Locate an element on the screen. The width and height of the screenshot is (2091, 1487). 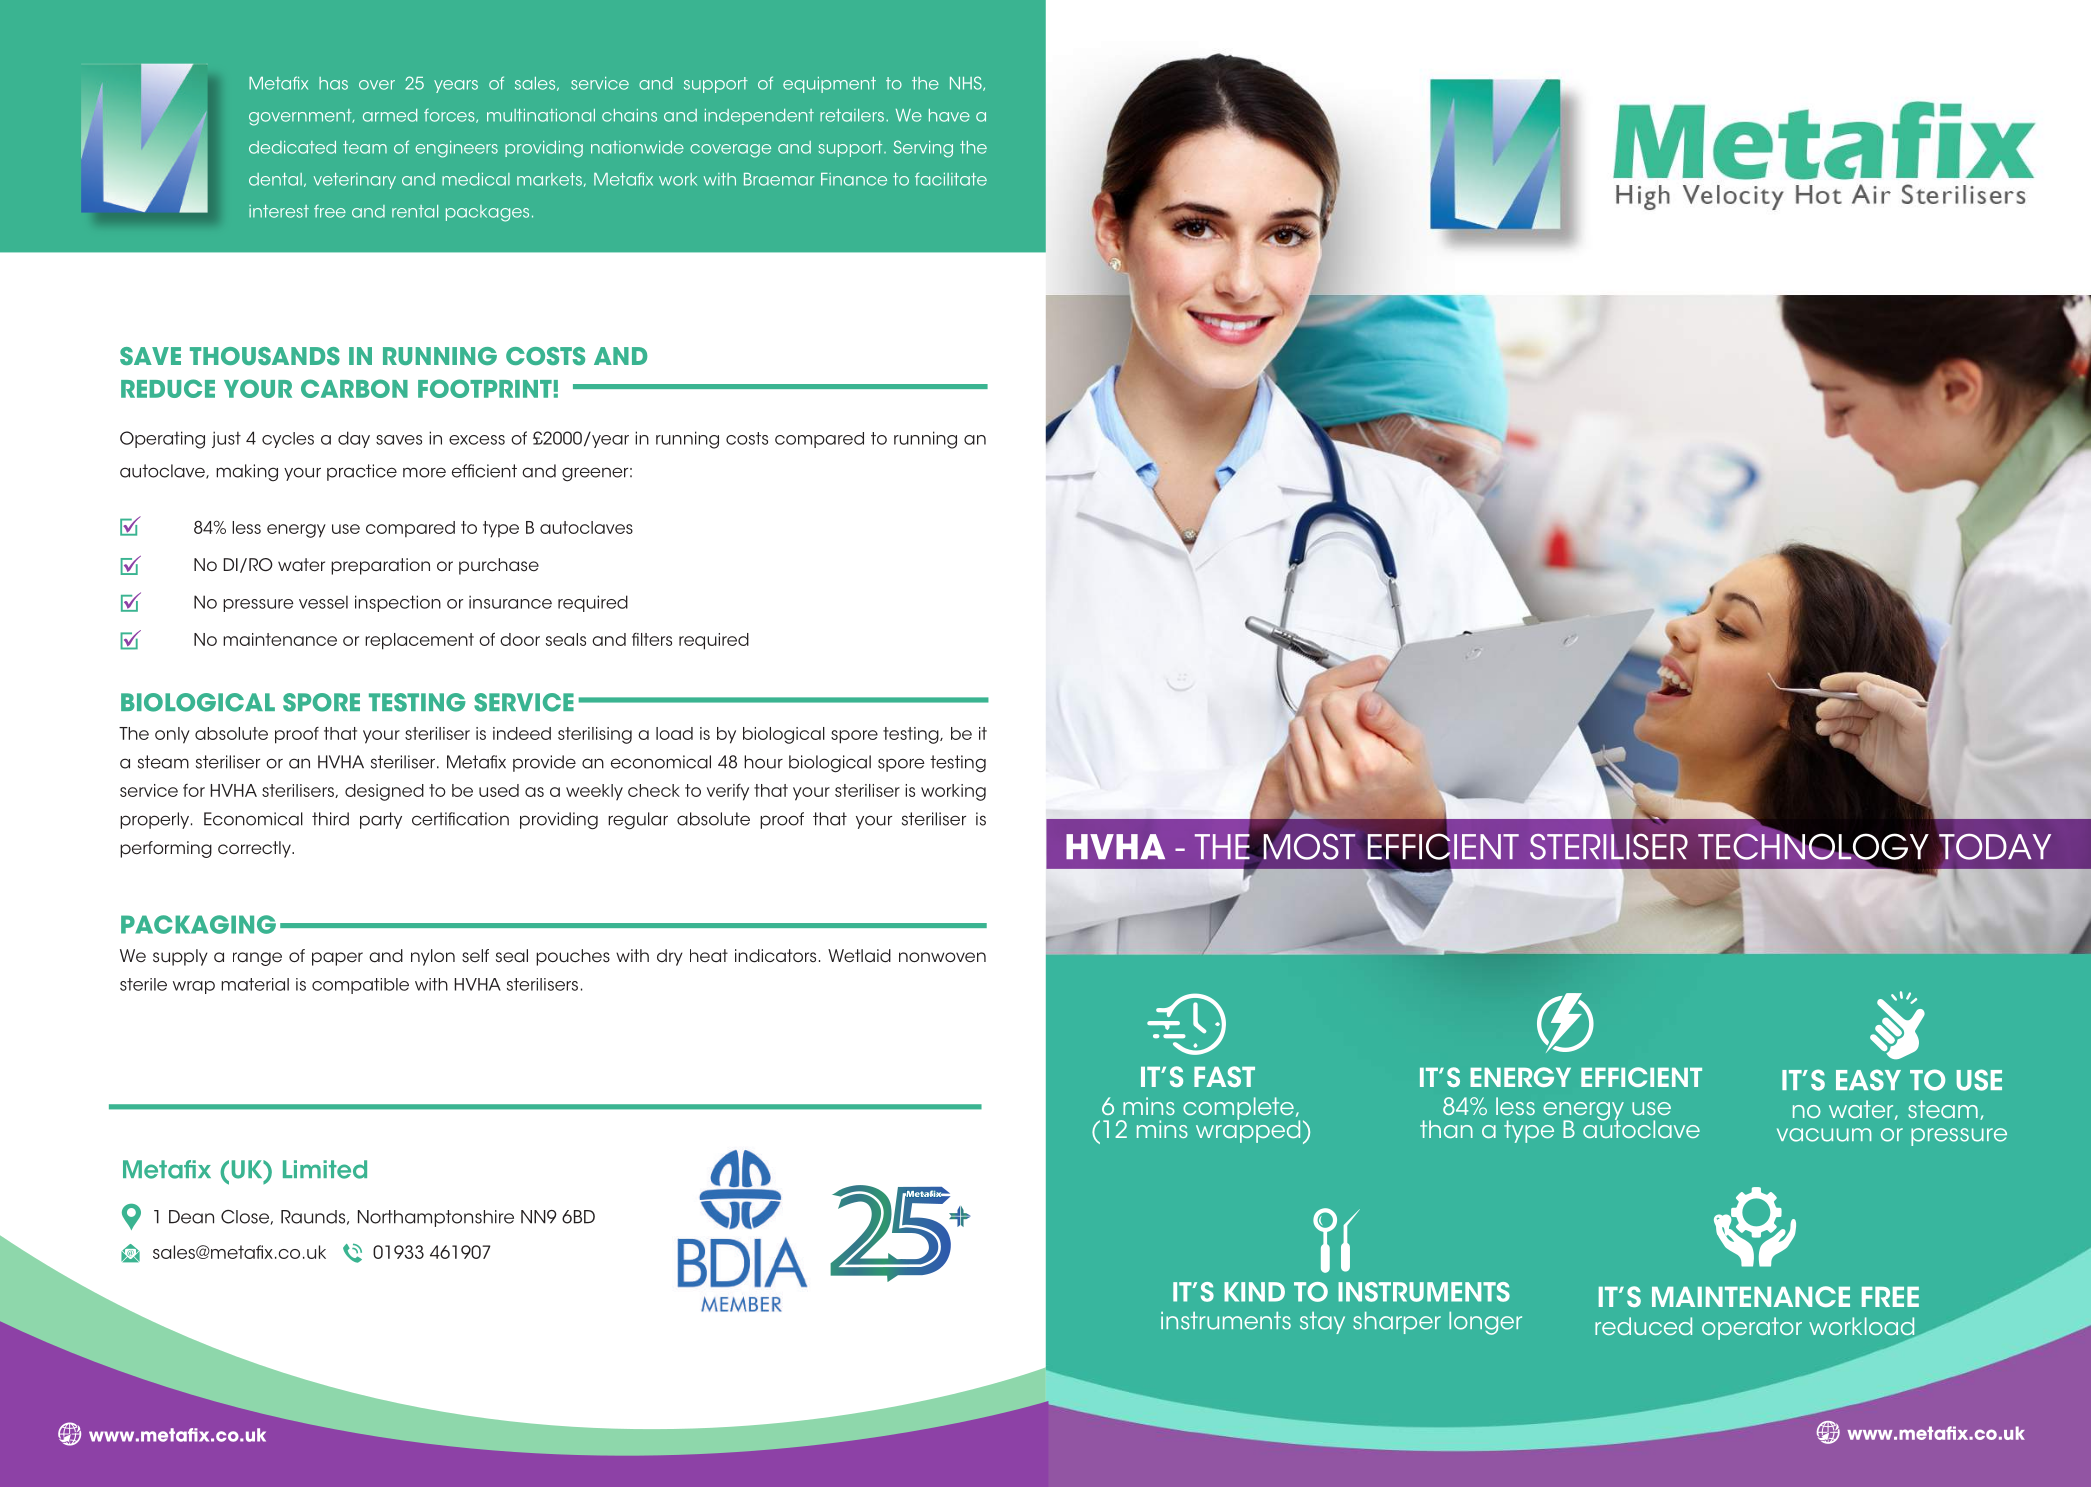
hour is located at coordinates (763, 762).
